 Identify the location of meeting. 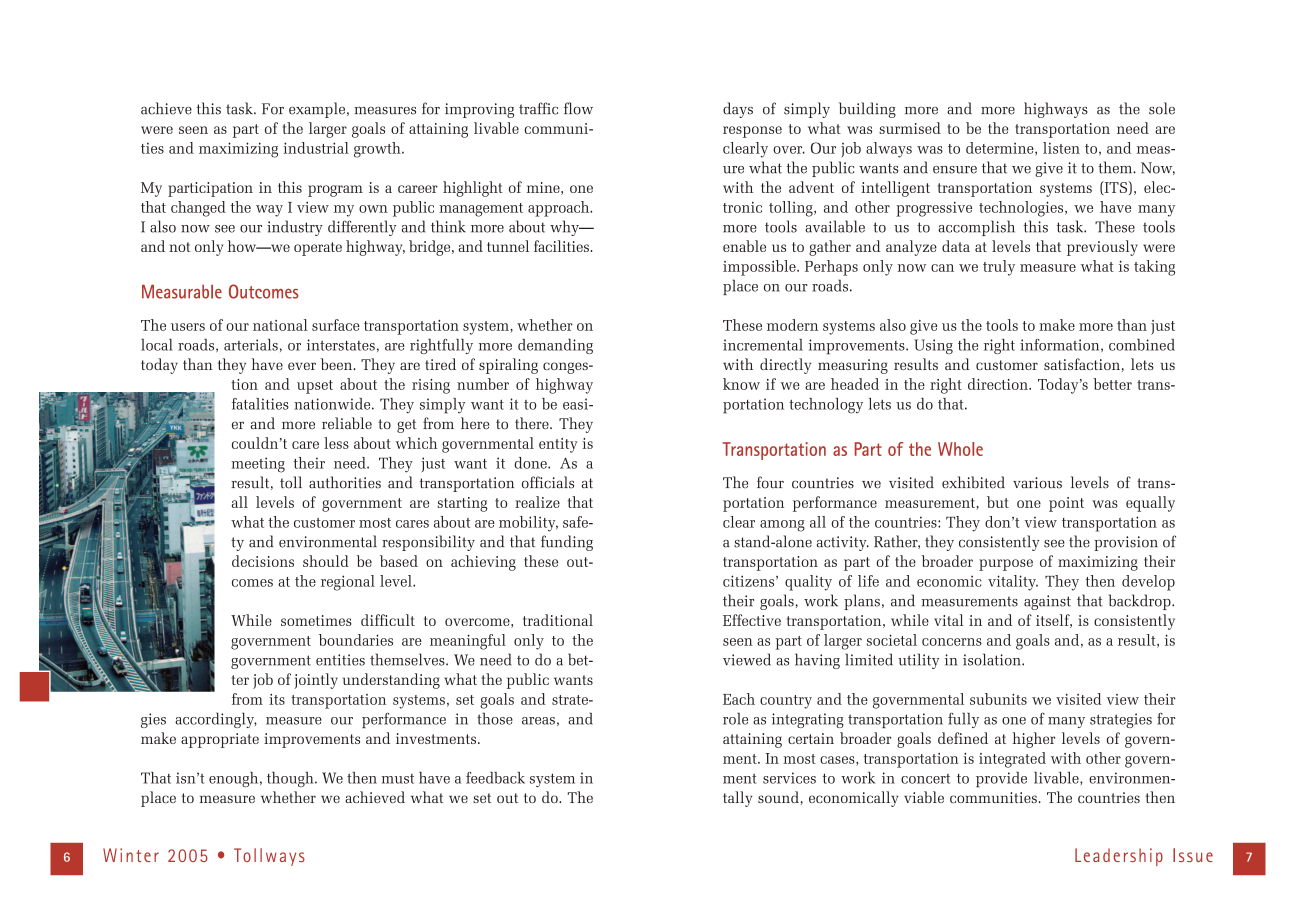
(258, 465).
